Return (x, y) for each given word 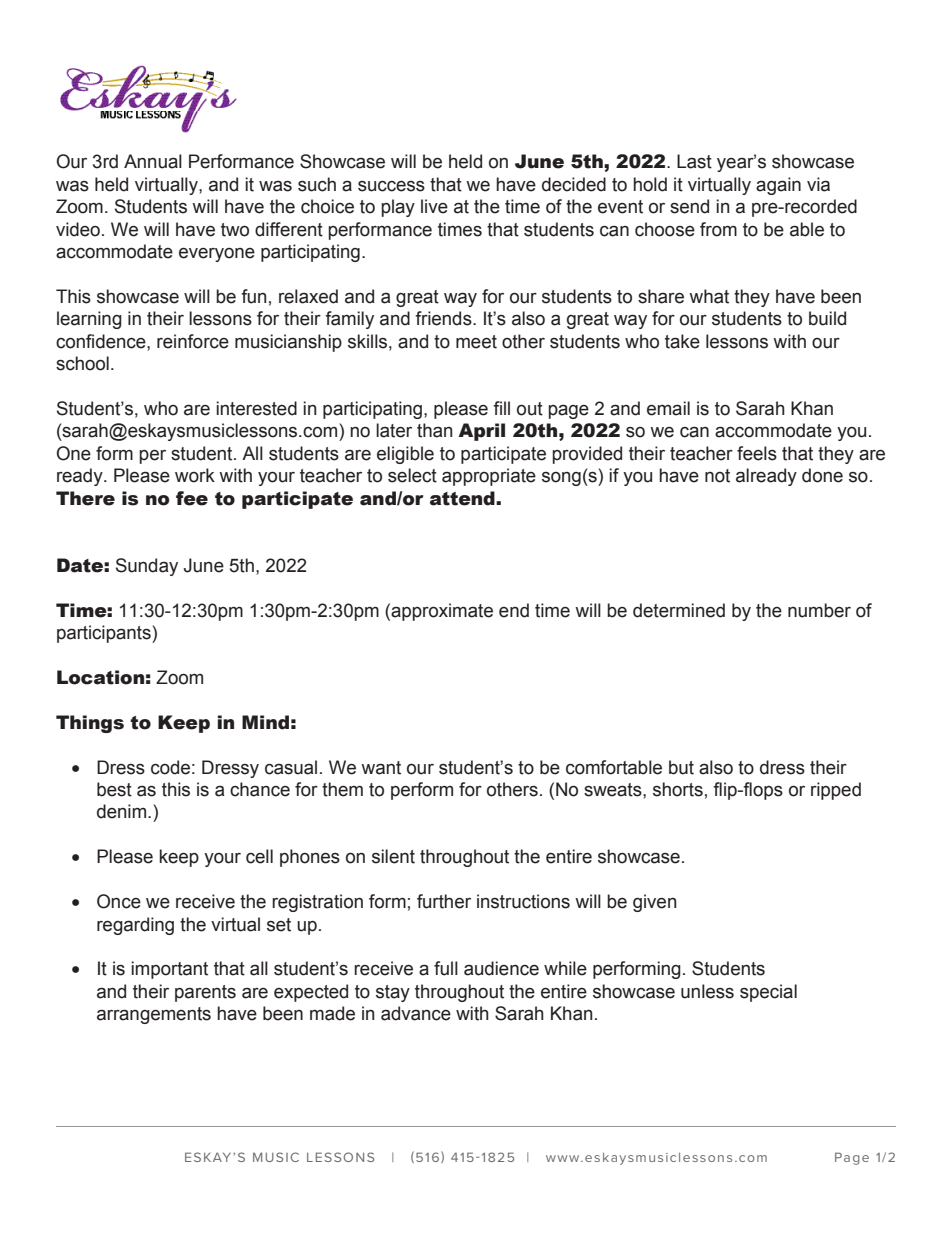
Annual (153, 161)
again (778, 186)
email (668, 408)
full (446, 968)
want (381, 768)
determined (679, 610)
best (114, 789)
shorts (678, 789)
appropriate (489, 477)
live (434, 206)
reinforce (193, 341)
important (169, 970)
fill (501, 408)
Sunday (147, 567)
